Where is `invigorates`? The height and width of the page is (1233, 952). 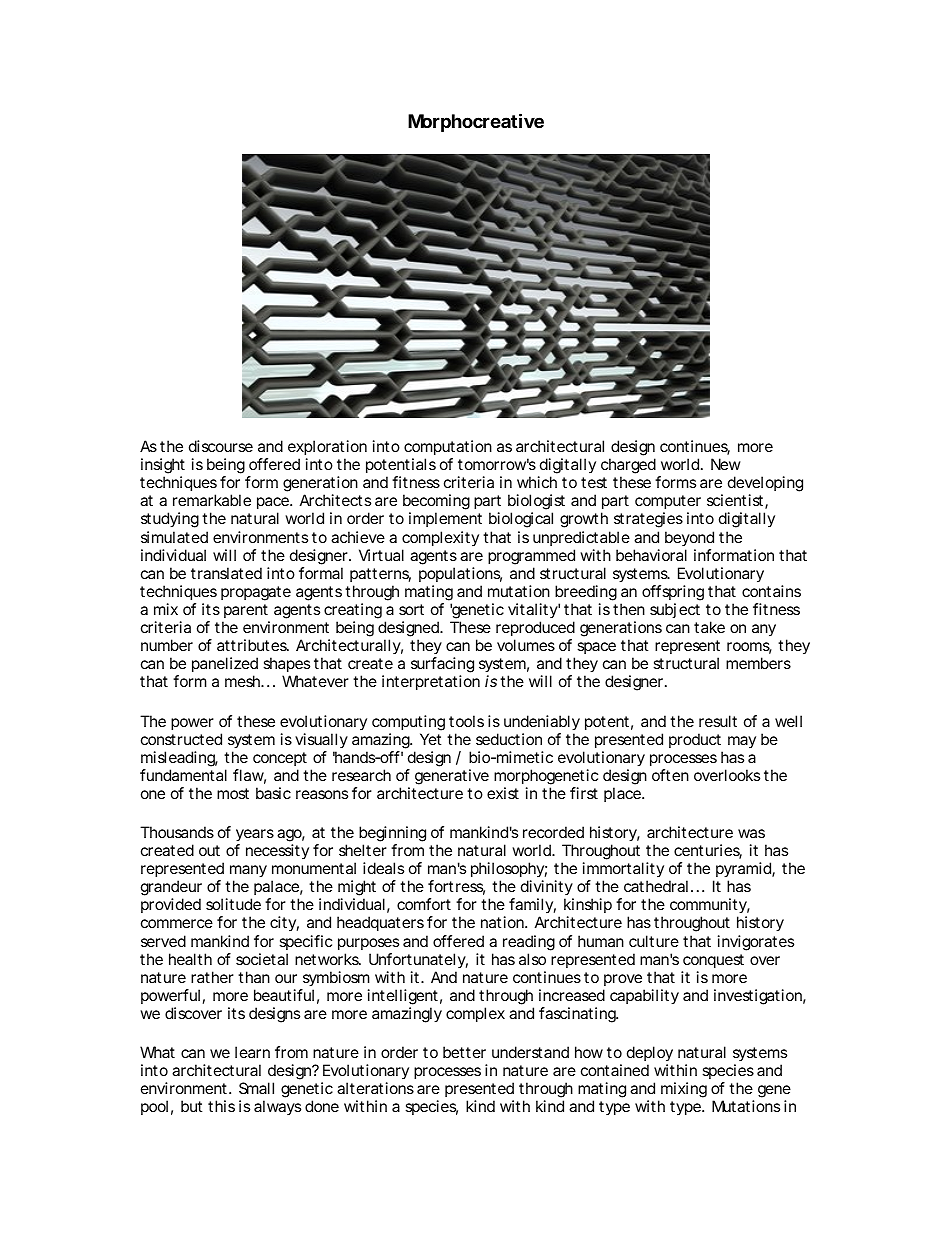
invigorates is located at coordinates (756, 943).
